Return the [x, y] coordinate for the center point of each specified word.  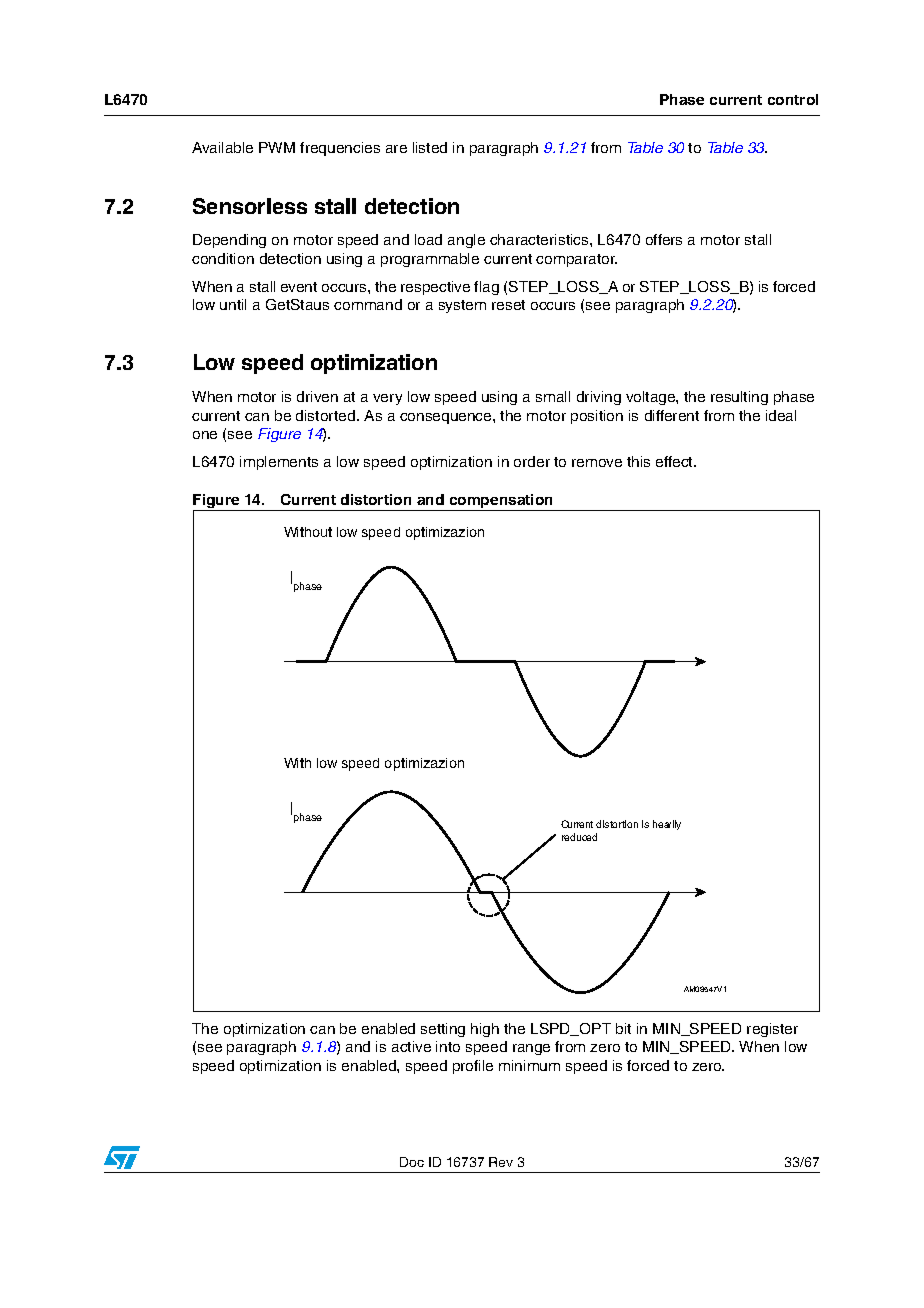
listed [430, 147]
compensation [501, 502]
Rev [501, 1162]
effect [675, 461]
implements [279, 463]
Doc [412, 1162]
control [793, 99]
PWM [277, 147]
